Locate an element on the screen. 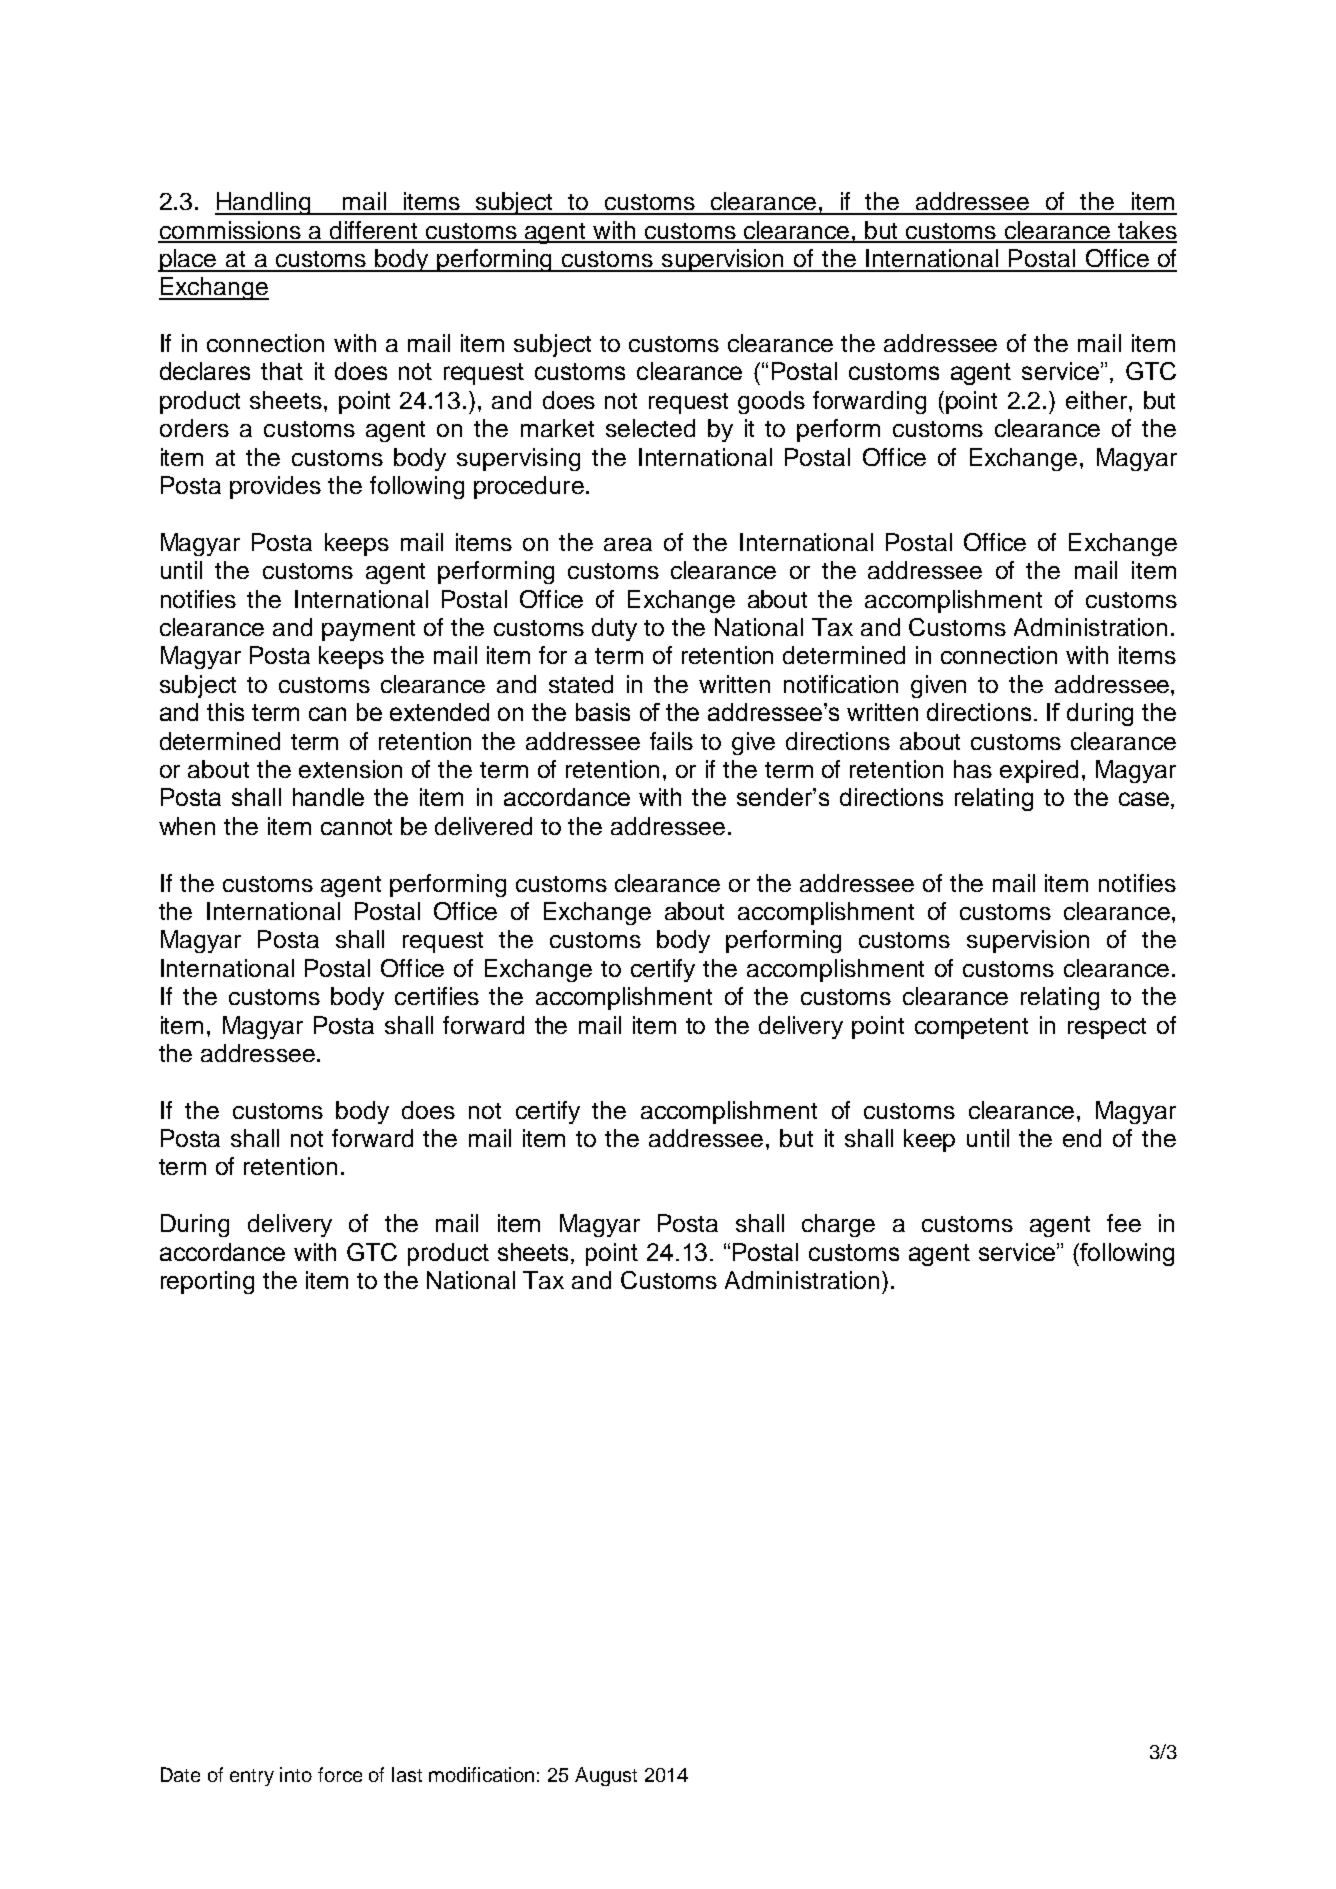  goods is located at coordinates (771, 402).
